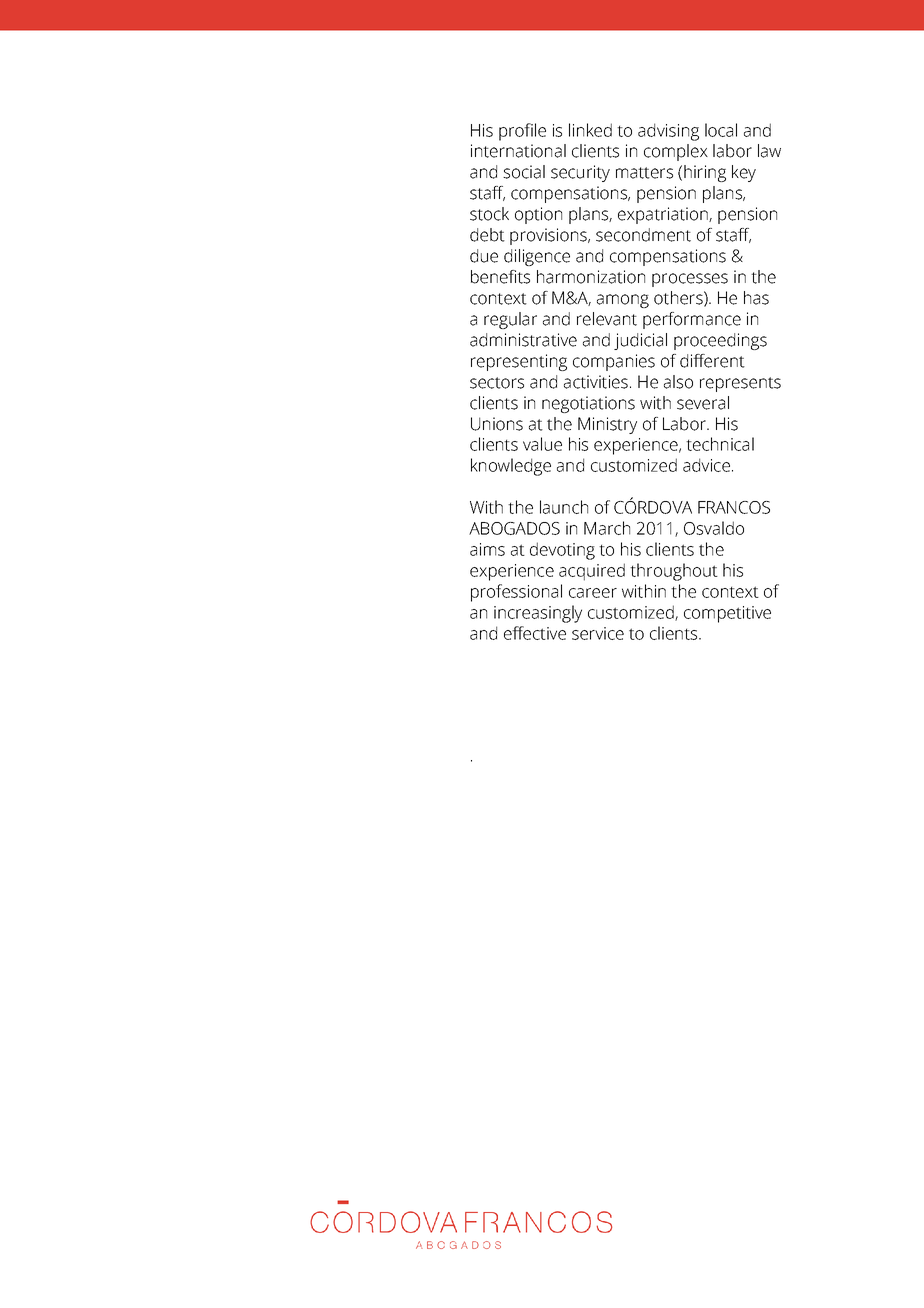 This screenshot has height=1308, width=924. Describe the element at coordinates (644, 173) in the screenshot. I see `matters` at that location.
